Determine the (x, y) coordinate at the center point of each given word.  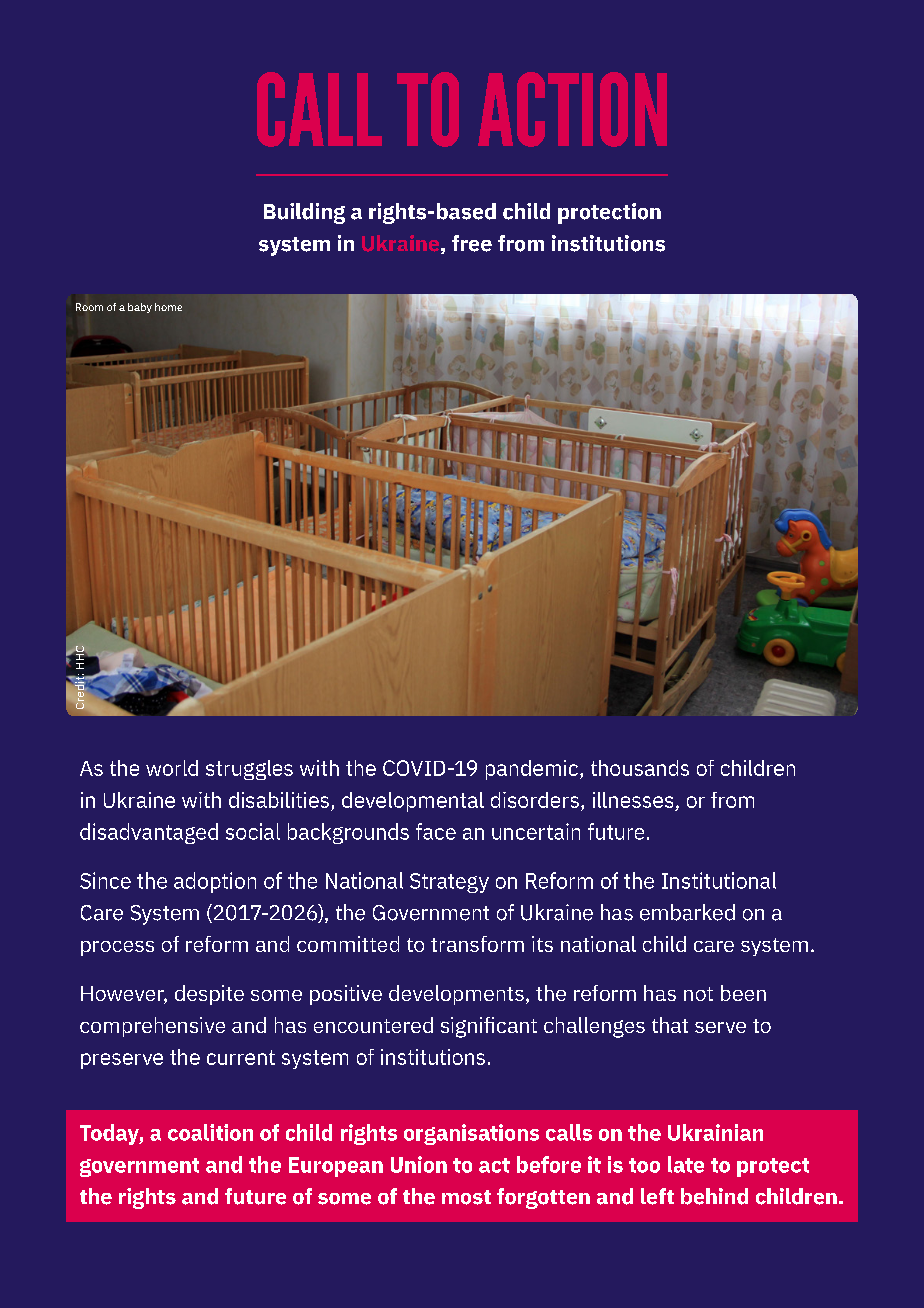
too (644, 1165)
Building (304, 213)
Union (419, 1164)
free (472, 243)
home (168, 307)
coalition (210, 1132)
